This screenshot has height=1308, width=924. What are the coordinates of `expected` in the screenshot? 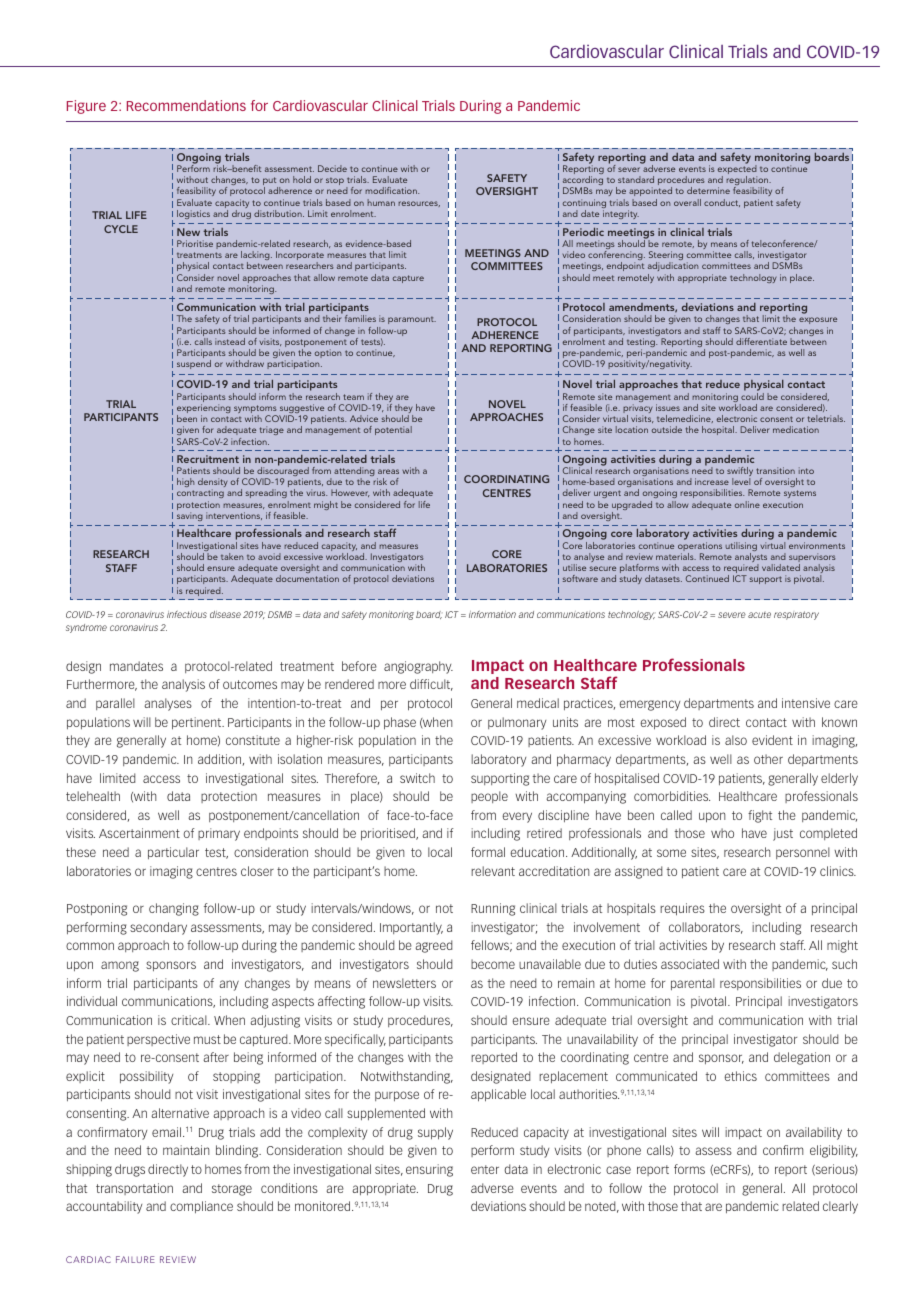 It's located at (737, 170).
